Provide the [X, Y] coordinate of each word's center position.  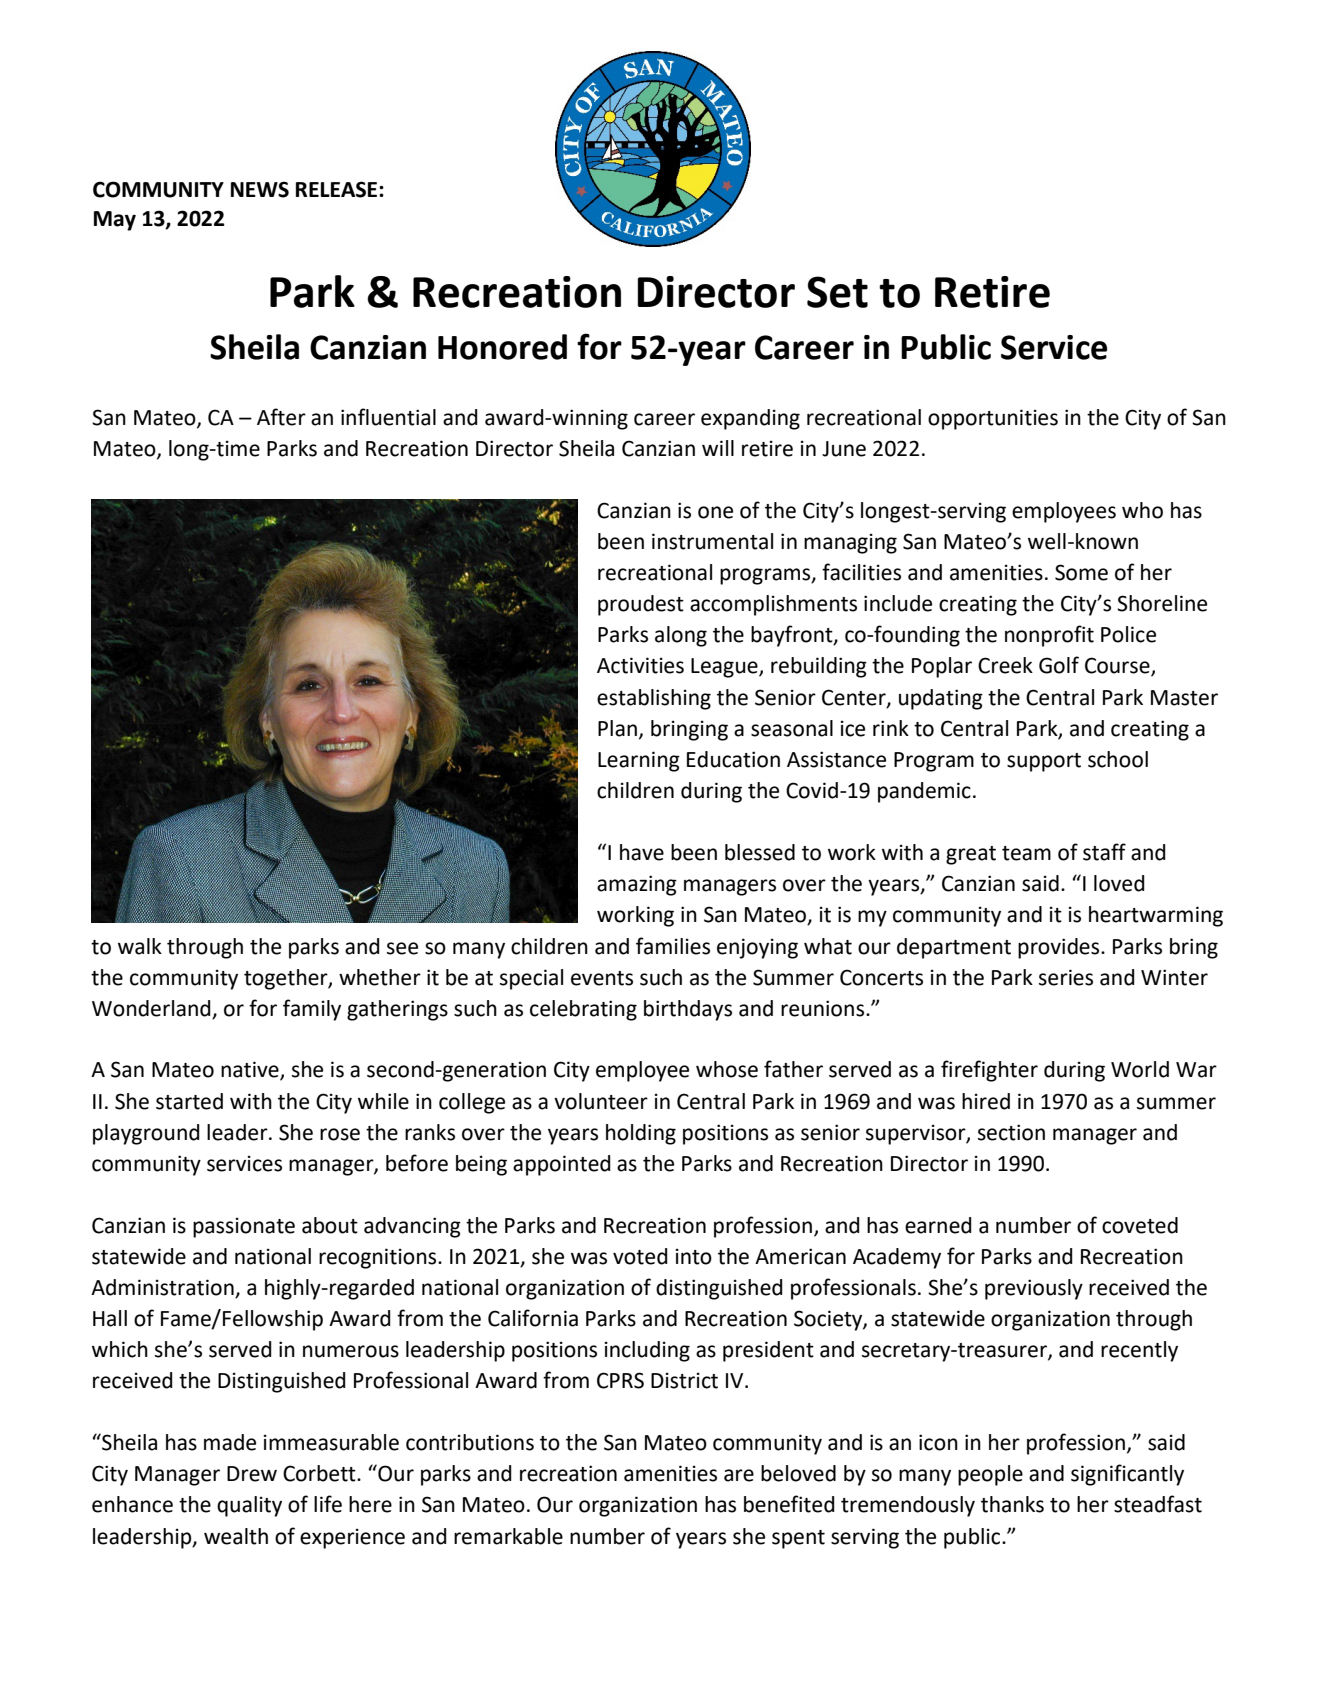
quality [249, 1506]
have [642, 852]
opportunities [993, 419]
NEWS [260, 189]
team [1026, 853]
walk [140, 946]
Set [837, 292]
